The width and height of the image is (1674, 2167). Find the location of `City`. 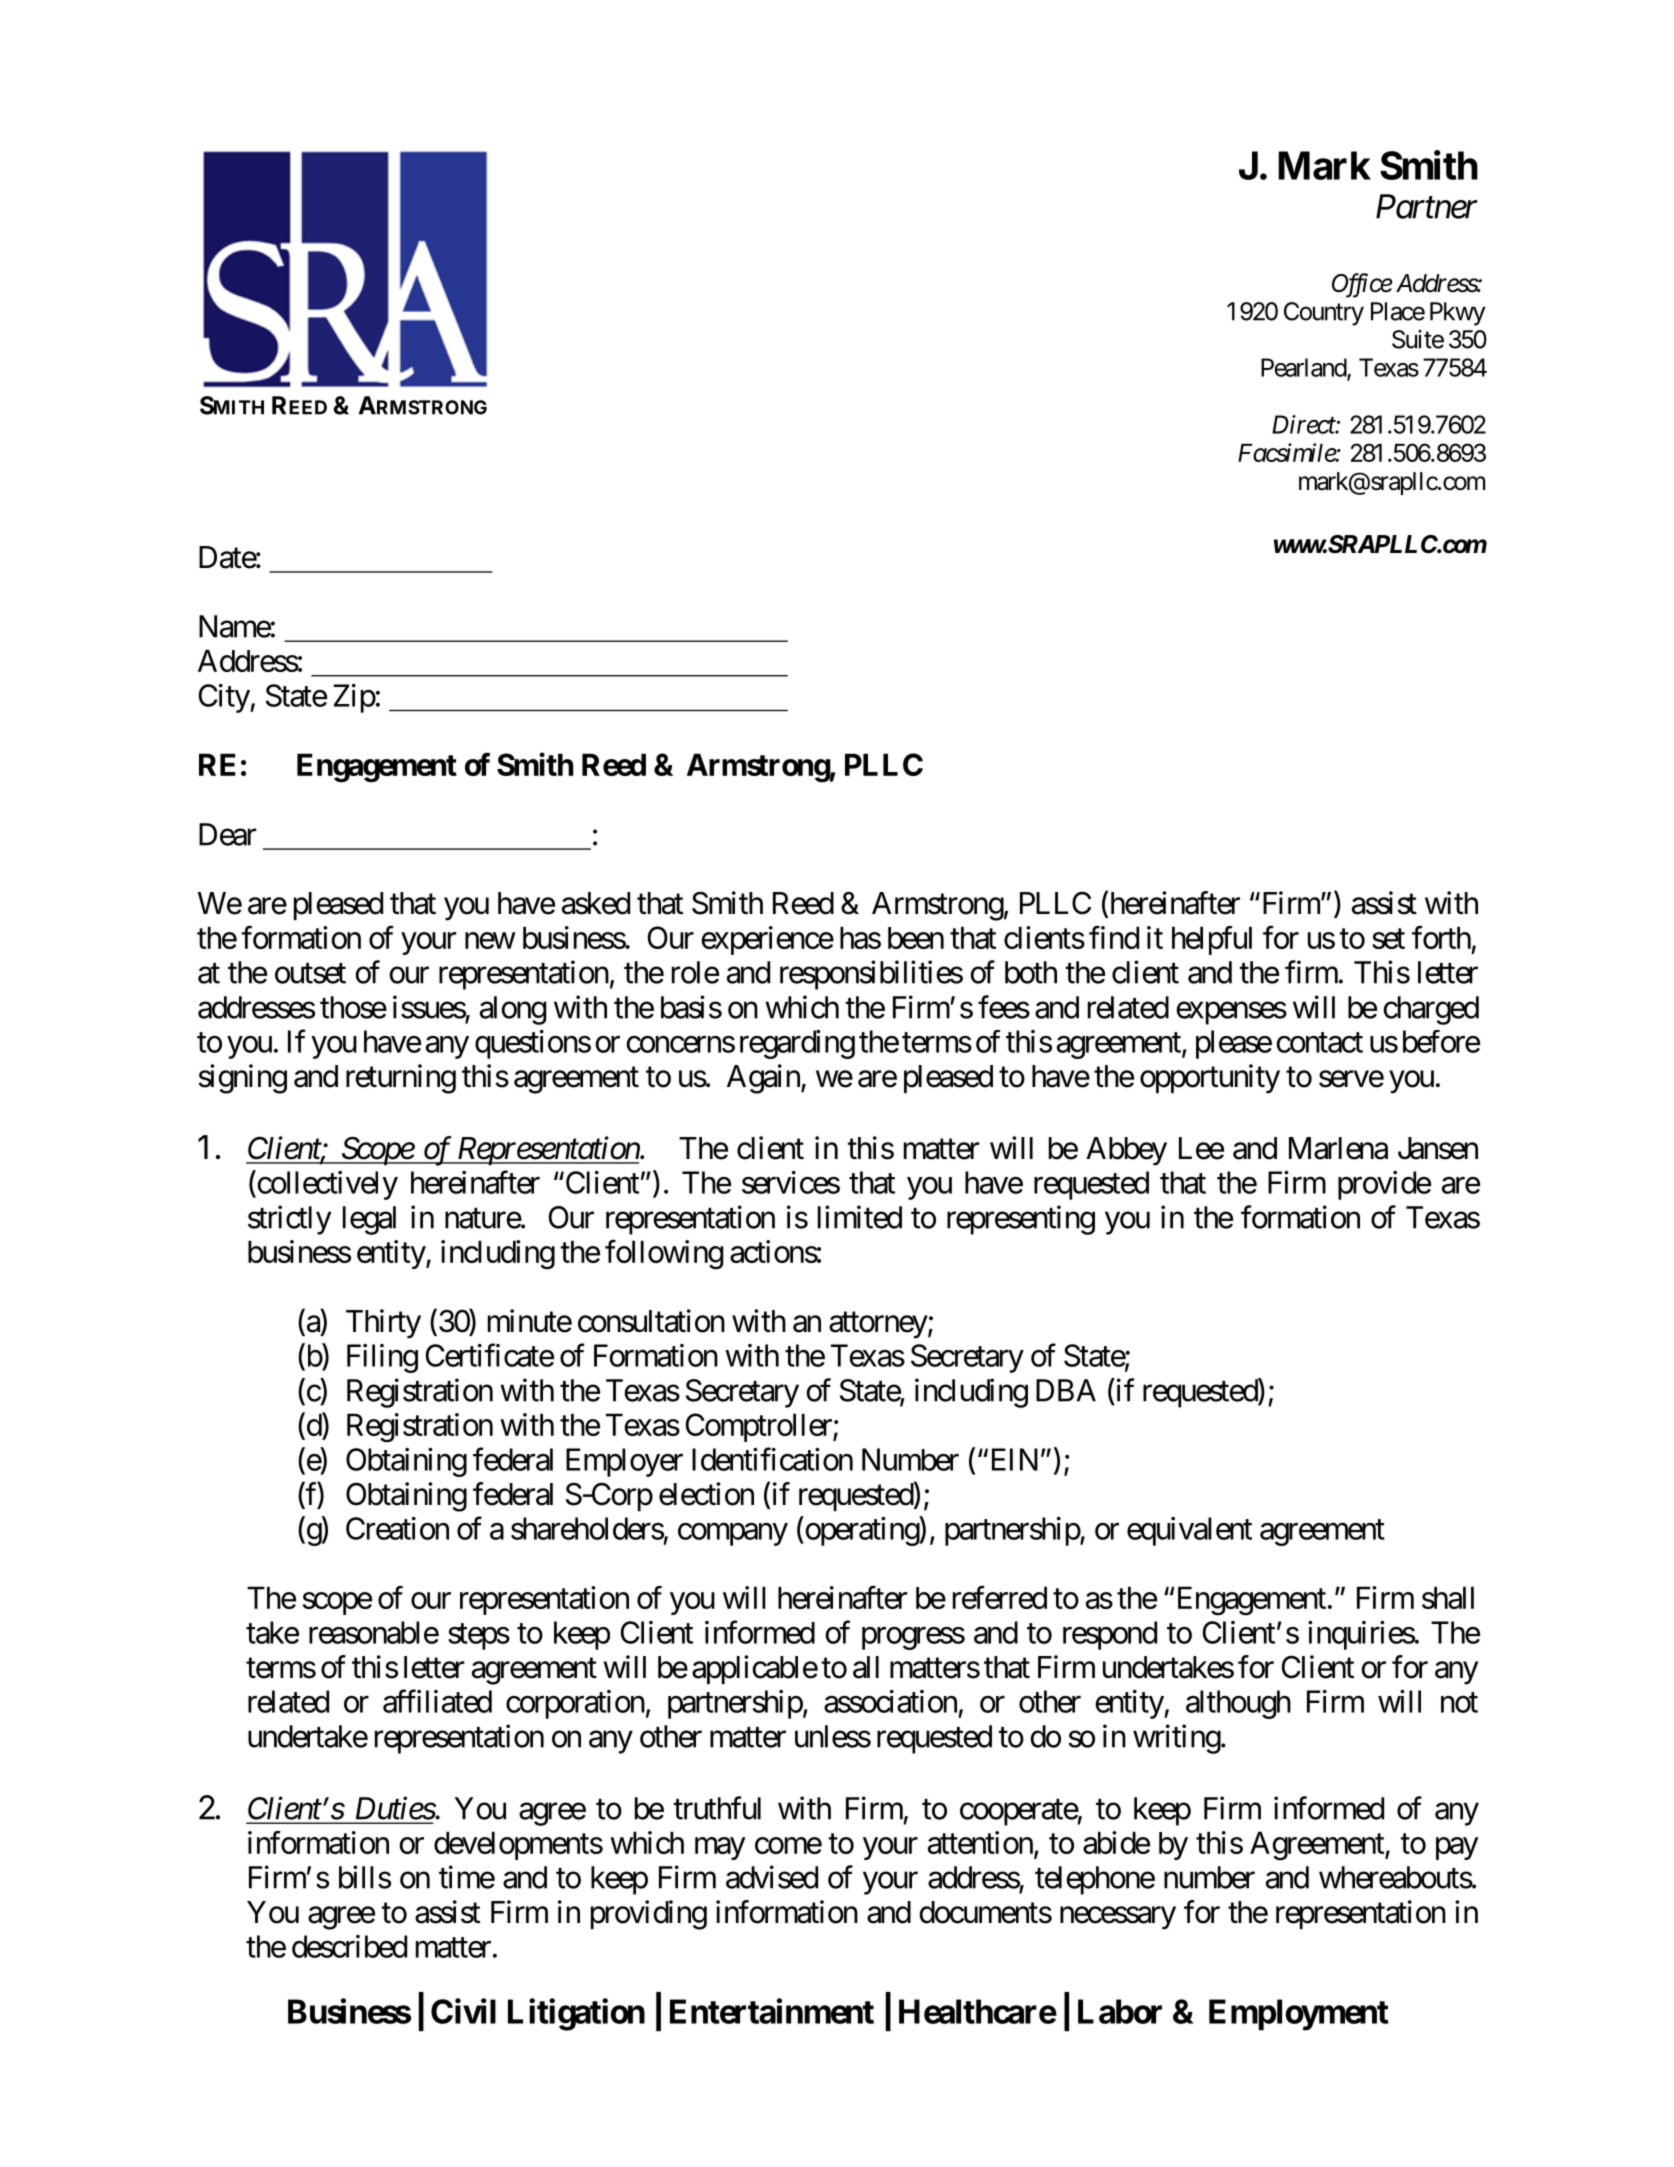

City is located at coordinates (225, 698).
